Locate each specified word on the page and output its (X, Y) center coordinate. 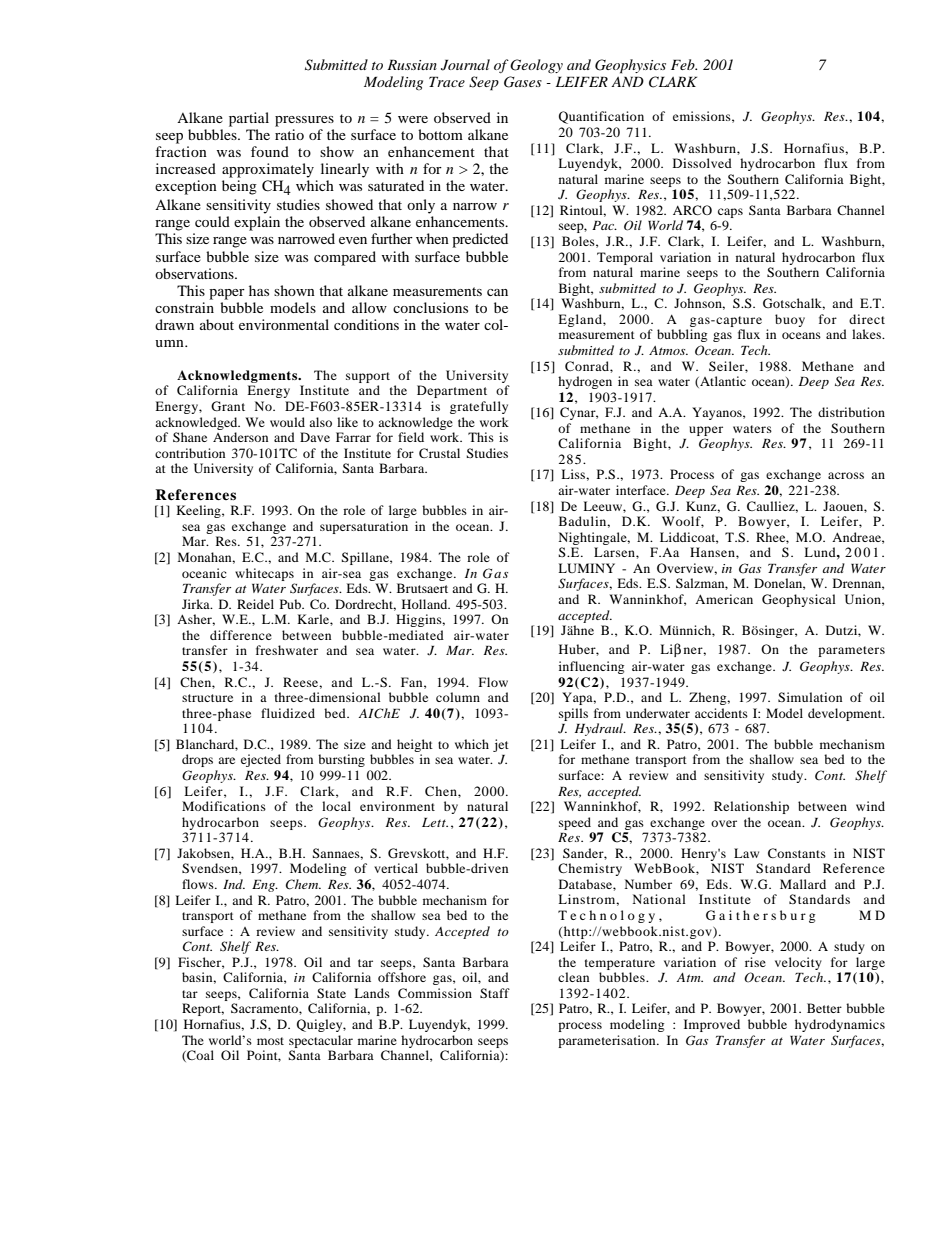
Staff (495, 993)
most (270, 1041)
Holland (426, 604)
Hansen (713, 552)
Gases (523, 82)
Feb (684, 64)
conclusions (430, 307)
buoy (790, 320)
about (217, 324)
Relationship (751, 807)
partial (249, 119)
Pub (291, 604)
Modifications (224, 806)
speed (575, 823)
